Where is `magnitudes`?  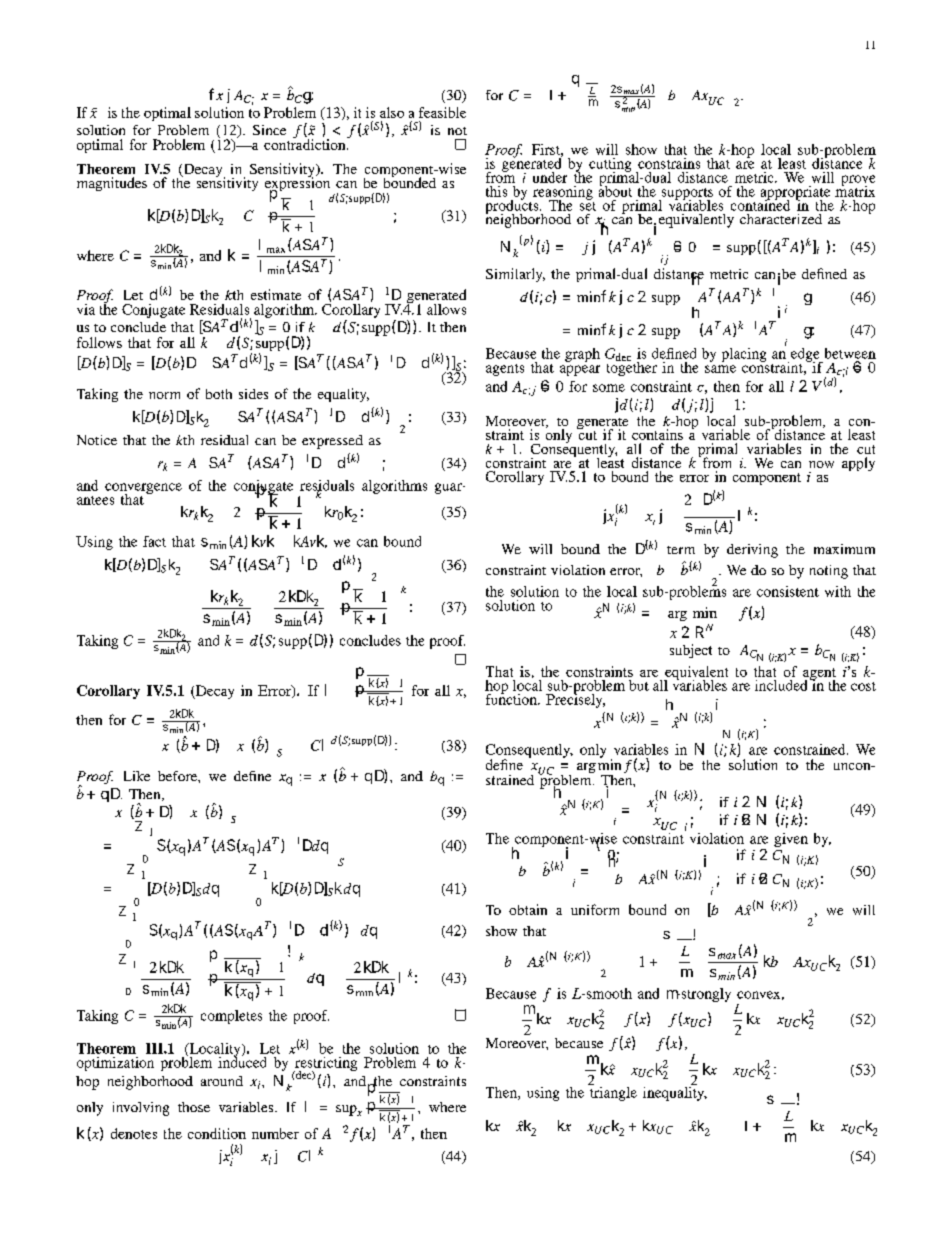 magnitudes is located at coordinates (112, 184).
